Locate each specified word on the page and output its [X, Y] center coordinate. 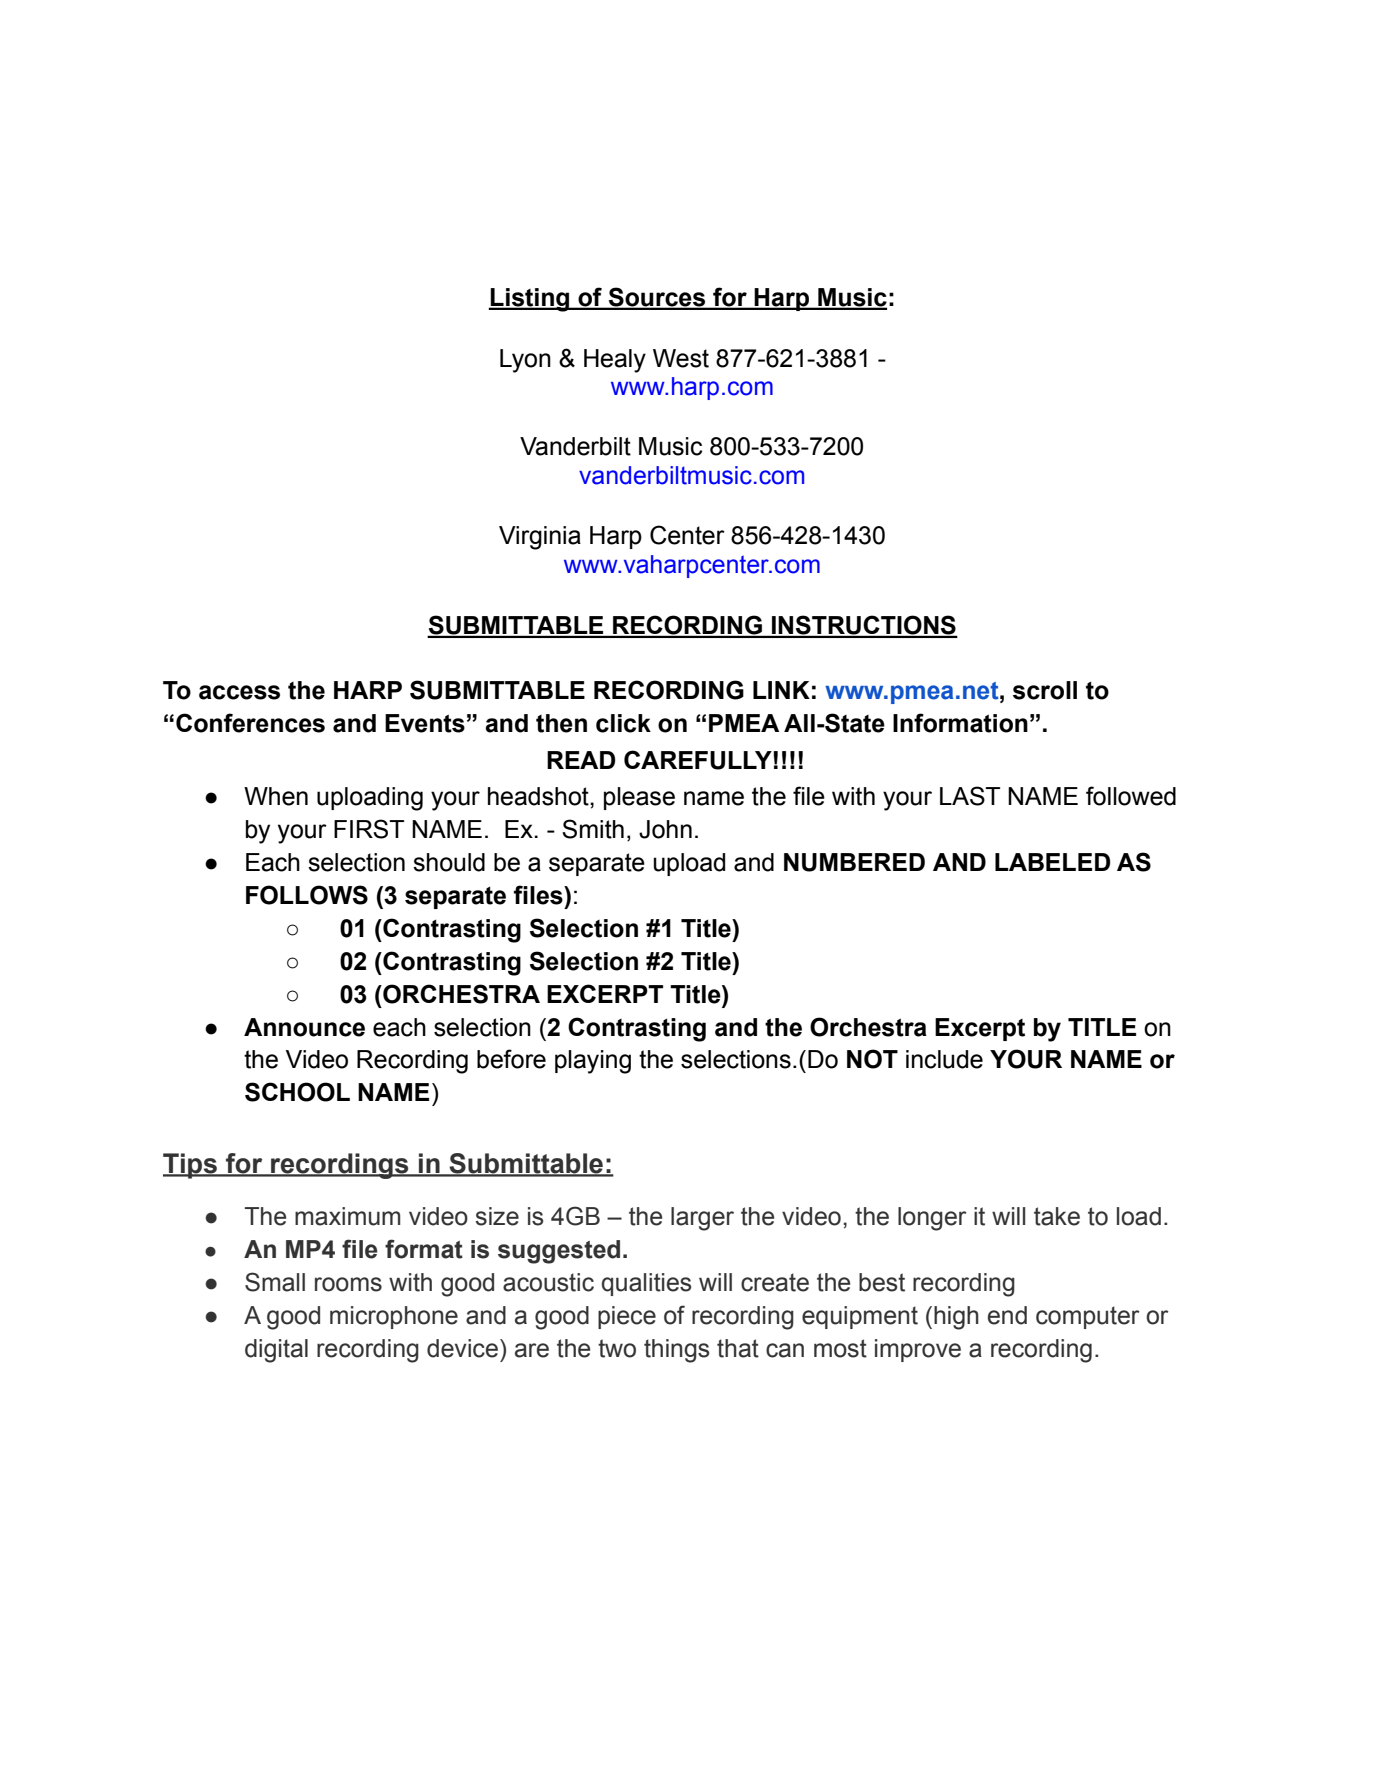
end [1007, 1315]
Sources [657, 298]
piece [627, 1317]
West [681, 358]
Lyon [525, 361]
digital [276, 1351]
